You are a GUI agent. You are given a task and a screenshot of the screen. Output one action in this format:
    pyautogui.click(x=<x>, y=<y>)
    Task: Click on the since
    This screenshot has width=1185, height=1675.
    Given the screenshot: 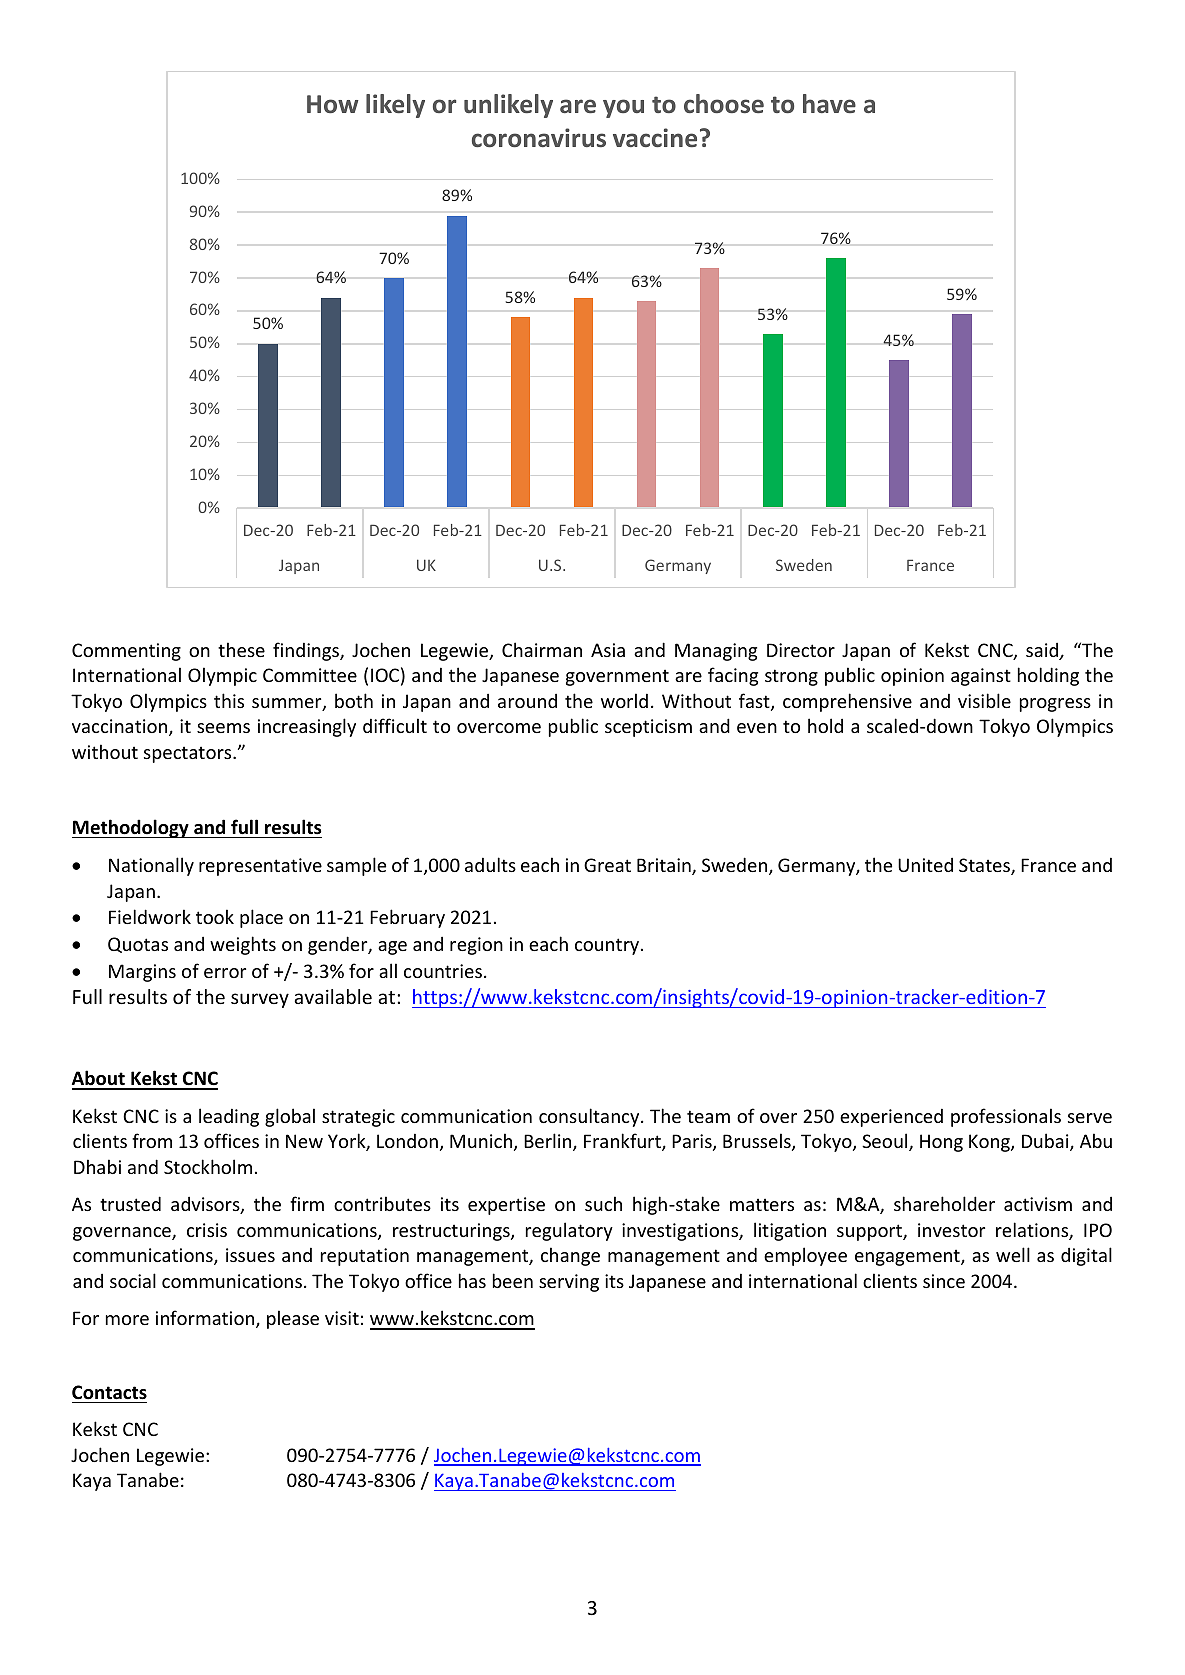 What is the action you would take?
    pyautogui.click(x=944, y=1281)
